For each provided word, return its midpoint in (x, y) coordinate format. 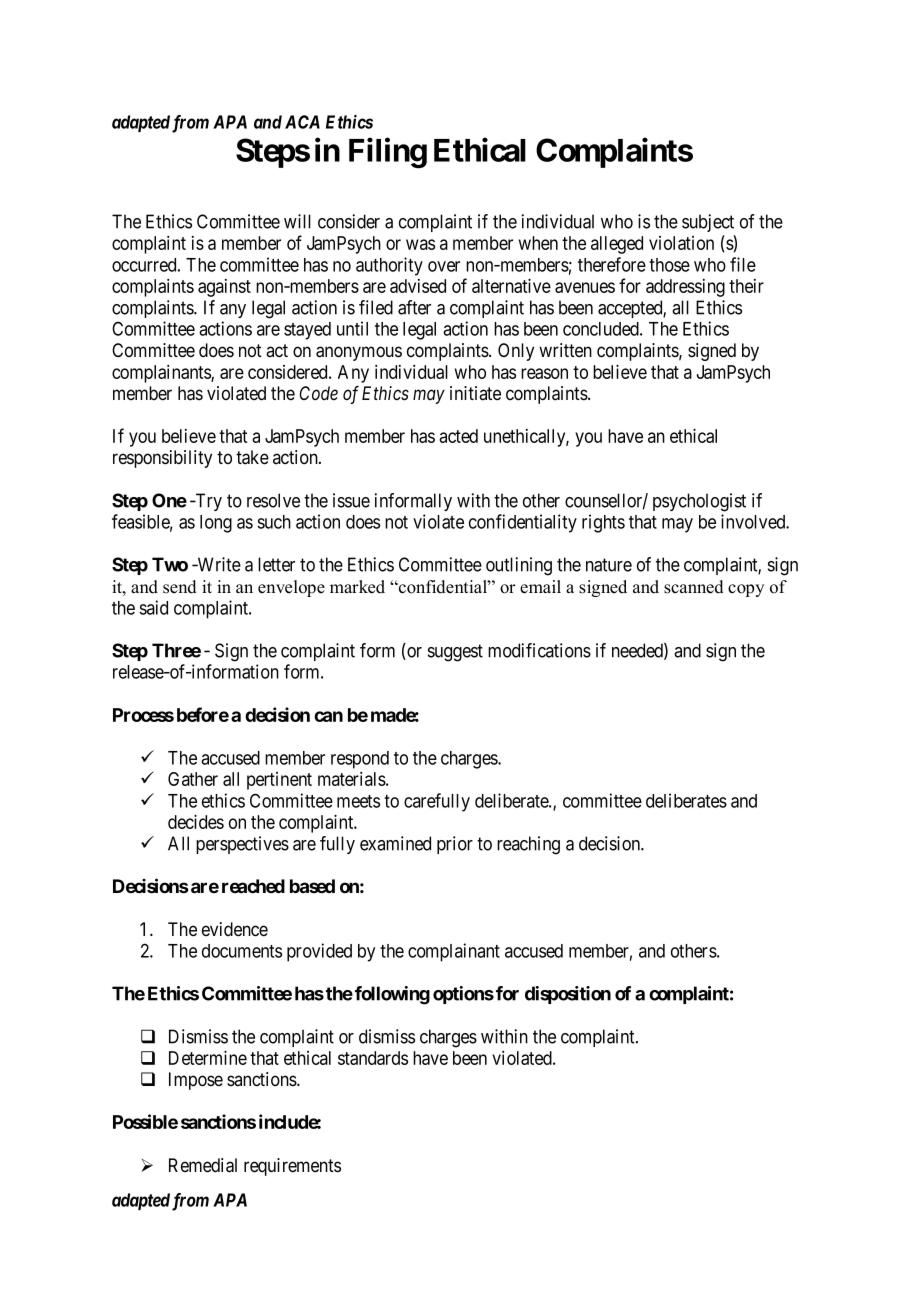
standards (373, 1058)
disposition (568, 995)
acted (458, 436)
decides (196, 821)
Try (207, 502)
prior (455, 845)
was (420, 244)
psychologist (699, 502)
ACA (302, 122)
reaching (528, 845)
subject (708, 223)
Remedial (203, 1165)
